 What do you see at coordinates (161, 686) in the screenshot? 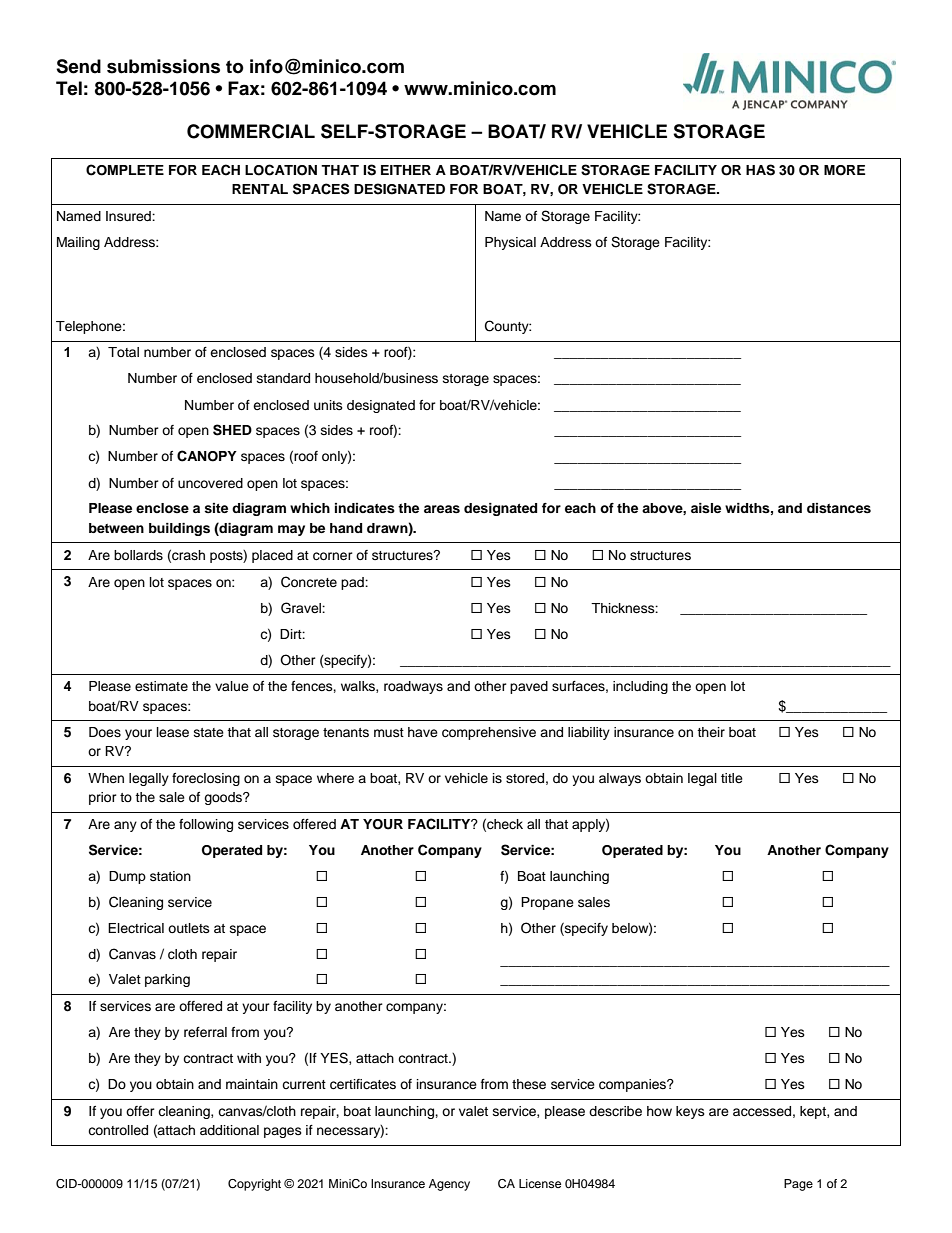
I see `estimate` at bounding box center [161, 686].
